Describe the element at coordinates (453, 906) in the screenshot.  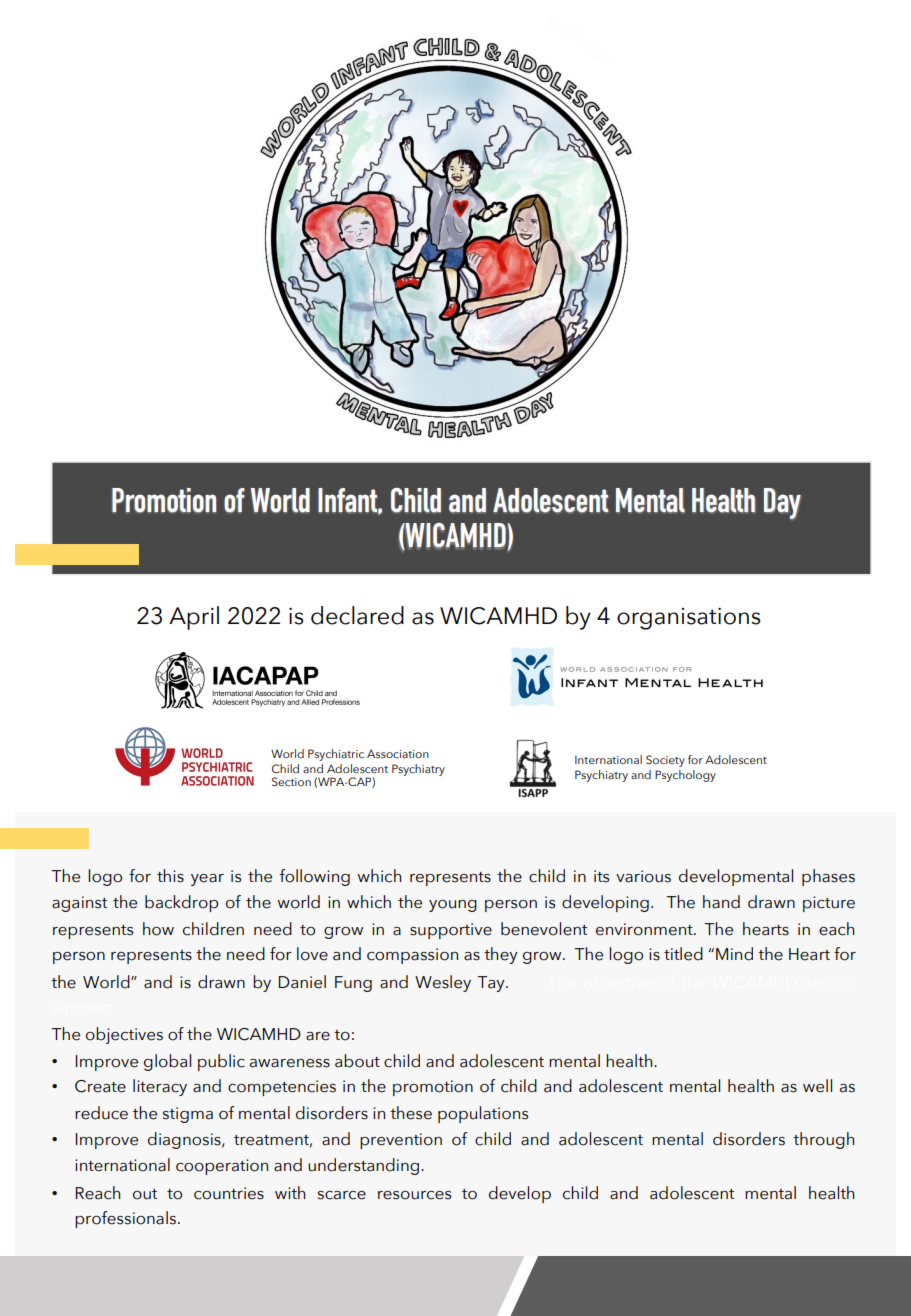
I see `young` at that location.
